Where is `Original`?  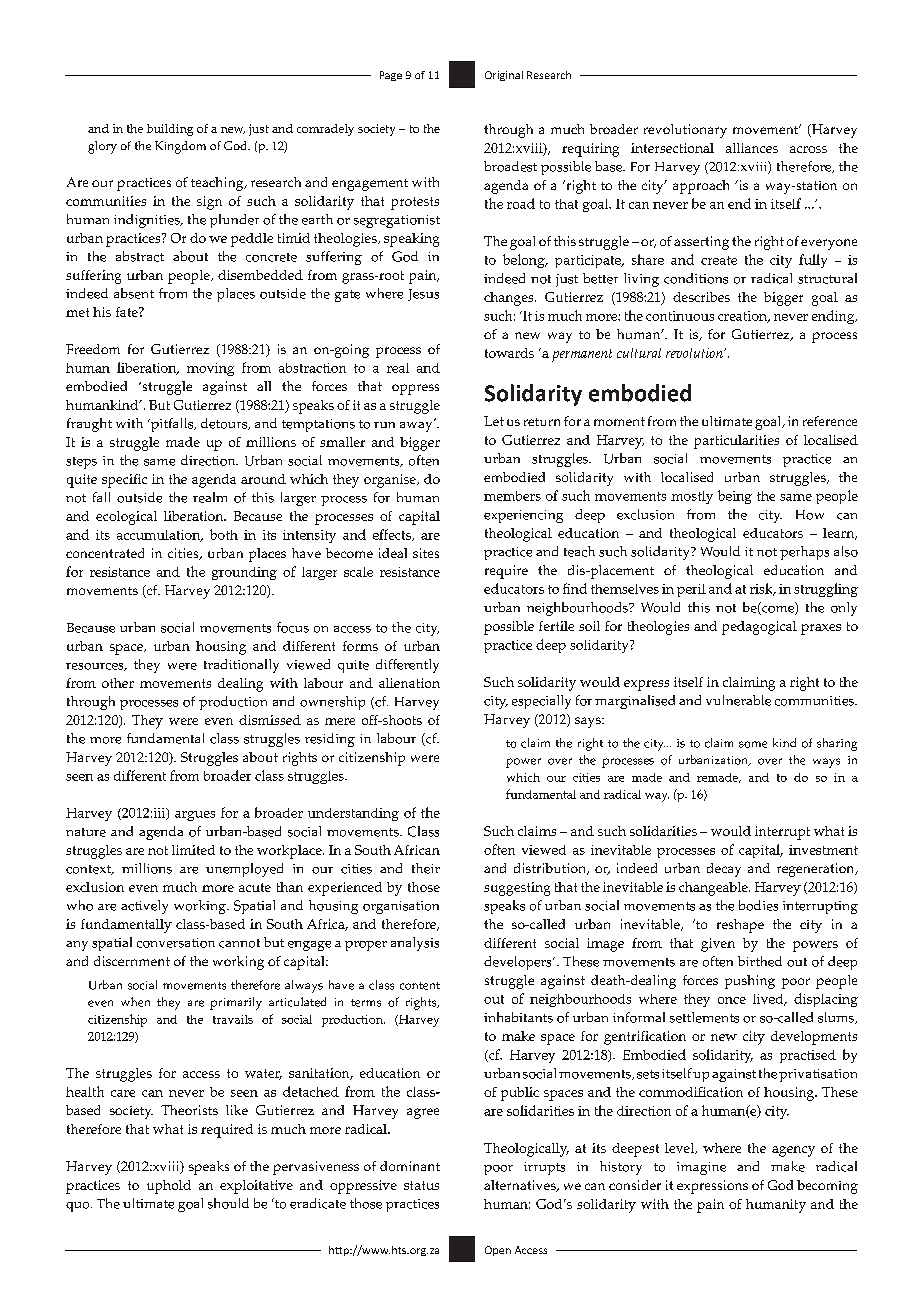
Original is located at coordinates (504, 76).
